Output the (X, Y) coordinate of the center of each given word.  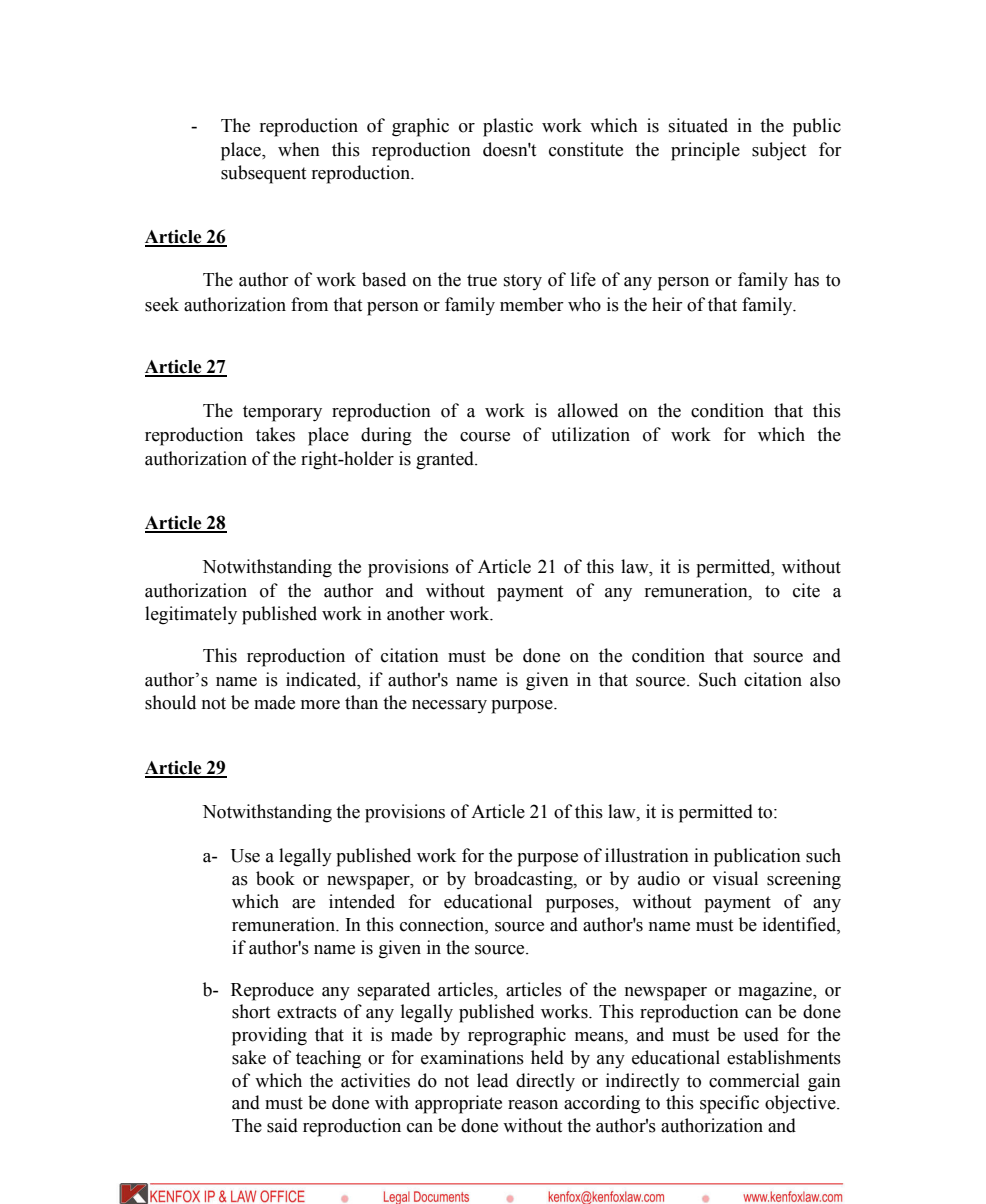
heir (667, 304)
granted (446, 460)
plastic (508, 127)
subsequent (263, 174)
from (309, 304)
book (275, 878)
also (825, 679)
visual (735, 878)
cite (806, 590)
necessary (449, 706)
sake (249, 1057)
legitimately (191, 615)
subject (779, 151)
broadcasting (524, 880)
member (532, 304)
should (170, 702)
